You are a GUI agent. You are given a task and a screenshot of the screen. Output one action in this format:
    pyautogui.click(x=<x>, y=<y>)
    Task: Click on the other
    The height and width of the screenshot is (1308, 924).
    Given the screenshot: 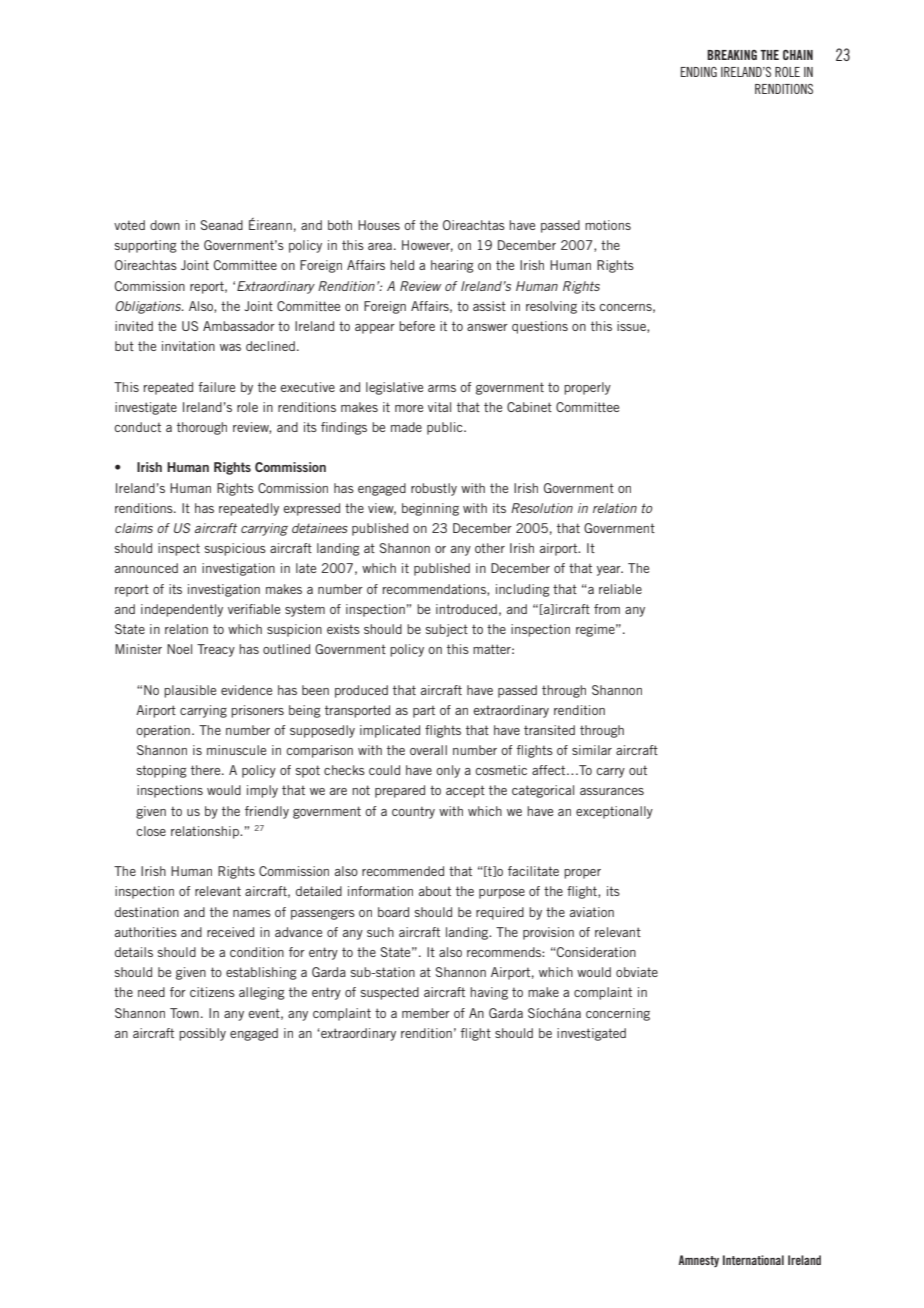 What is the action you would take?
    pyautogui.click(x=490, y=548)
